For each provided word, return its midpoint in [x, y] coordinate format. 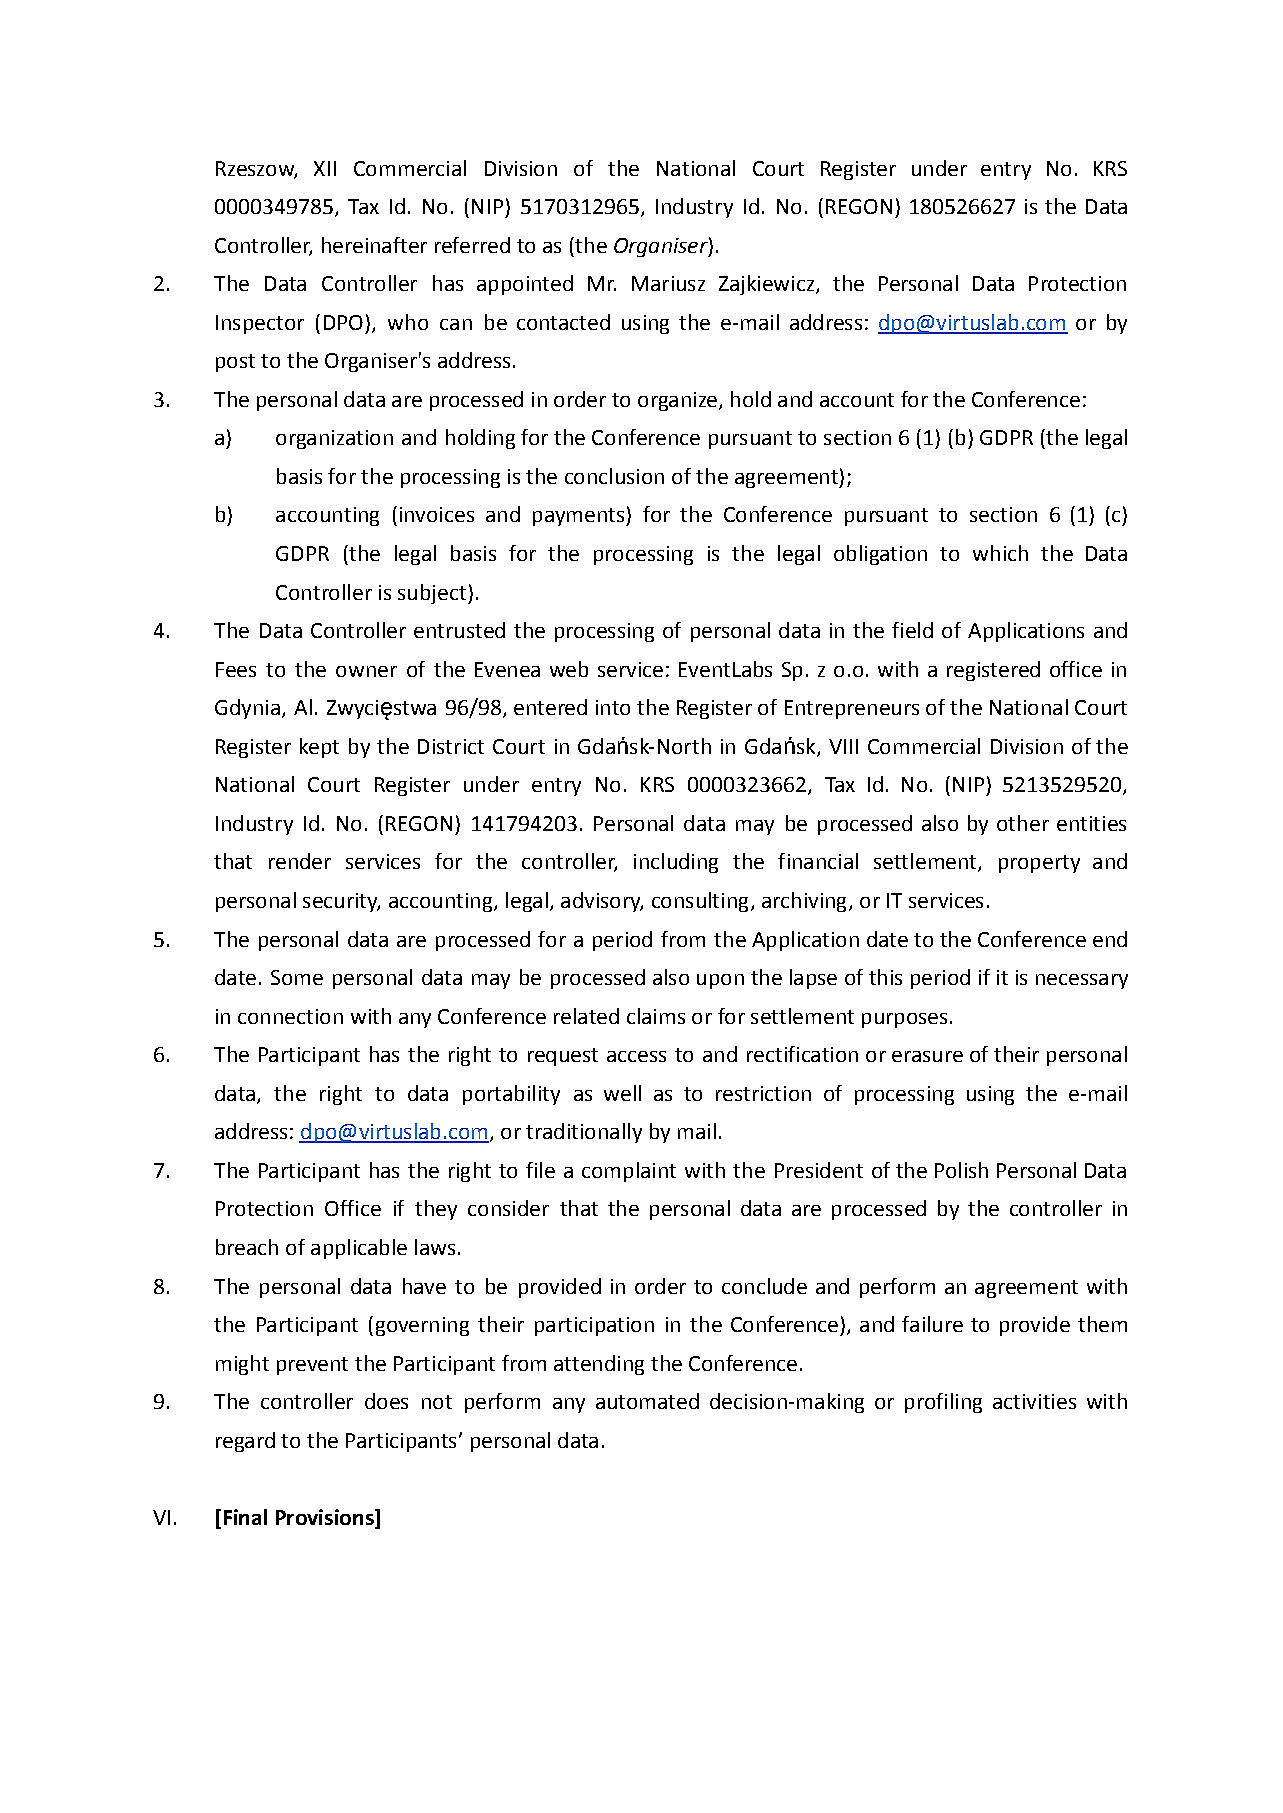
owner [366, 671]
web [569, 669]
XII [325, 168]
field [912, 630]
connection [290, 1016]
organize [677, 401]
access [636, 1056]
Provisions [326, 1518]
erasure [927, 1056]
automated [647, 1401]
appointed [525, 285]
